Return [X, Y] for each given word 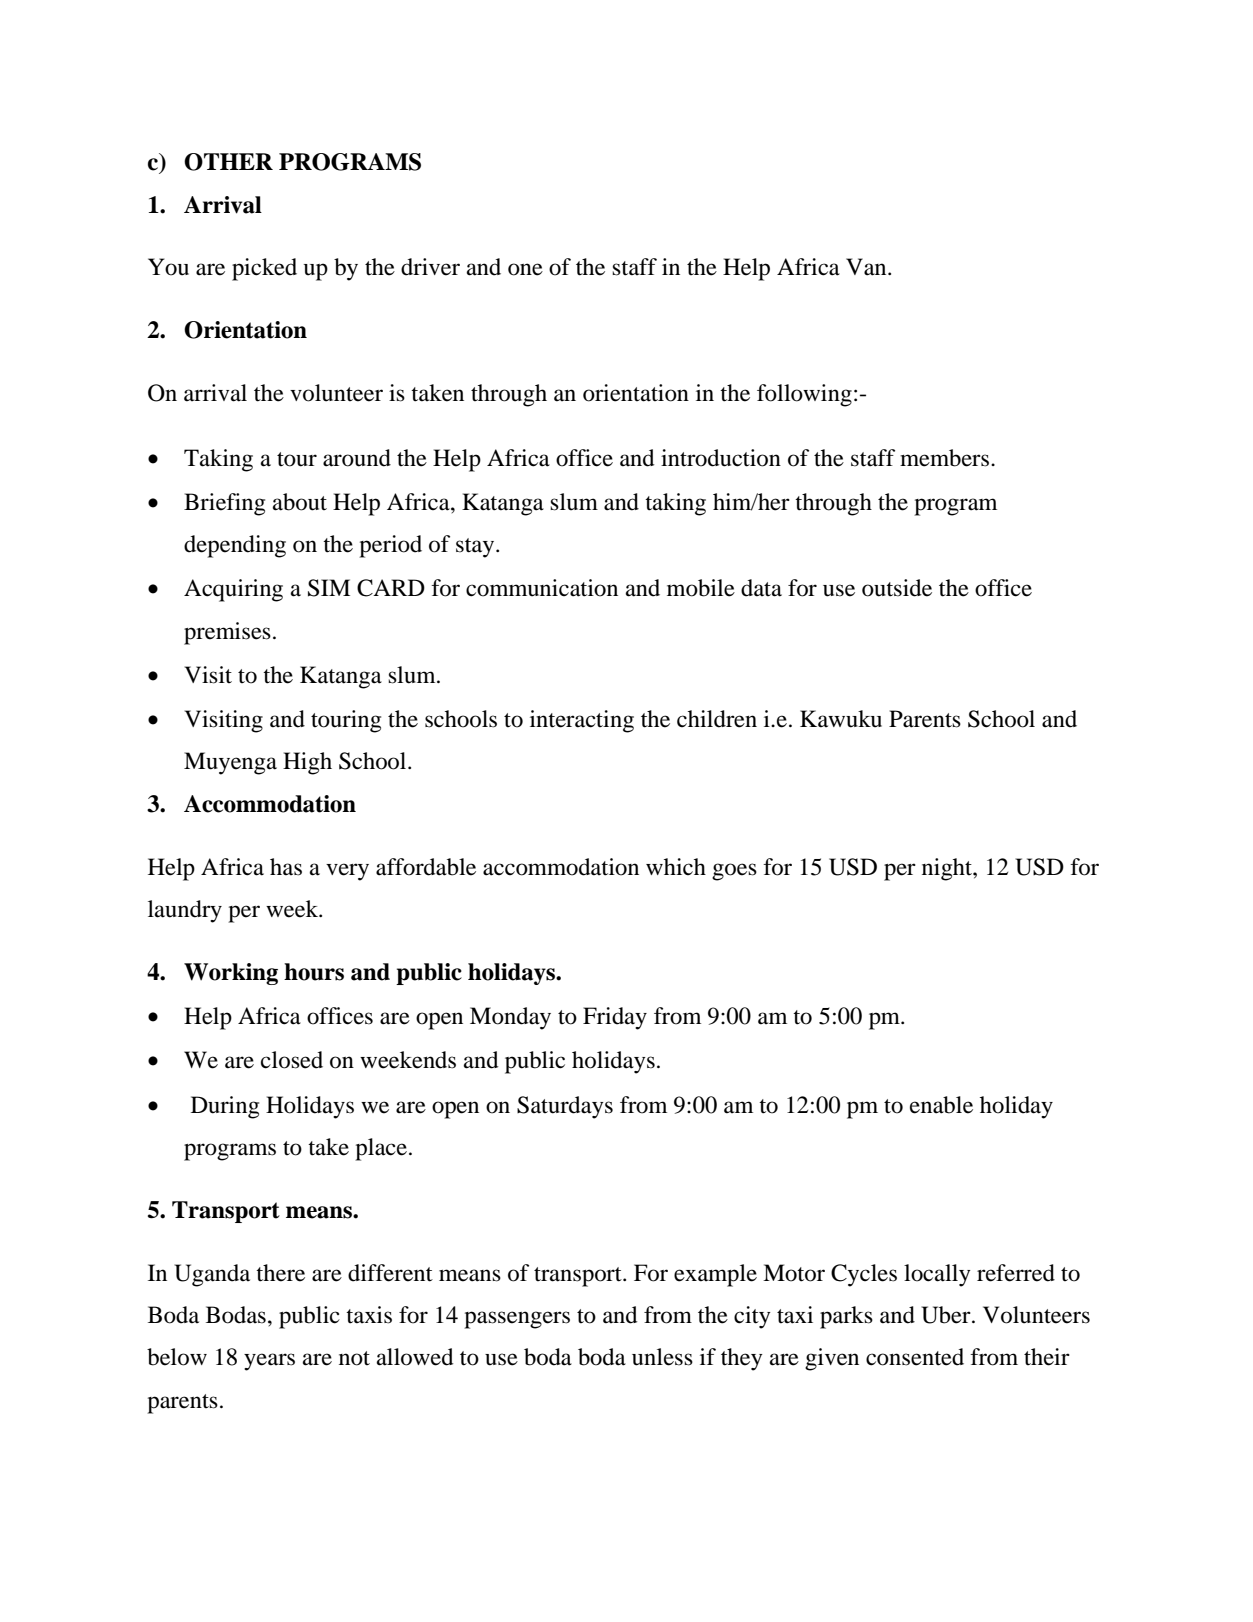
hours [314, 972]
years [269, 1362]
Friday [615, 1018]
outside [897, 588]
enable [941, 1105]
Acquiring [233, 590]
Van [867, 267]
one [525, 269]
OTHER [228, 162]
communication [542, 588]
